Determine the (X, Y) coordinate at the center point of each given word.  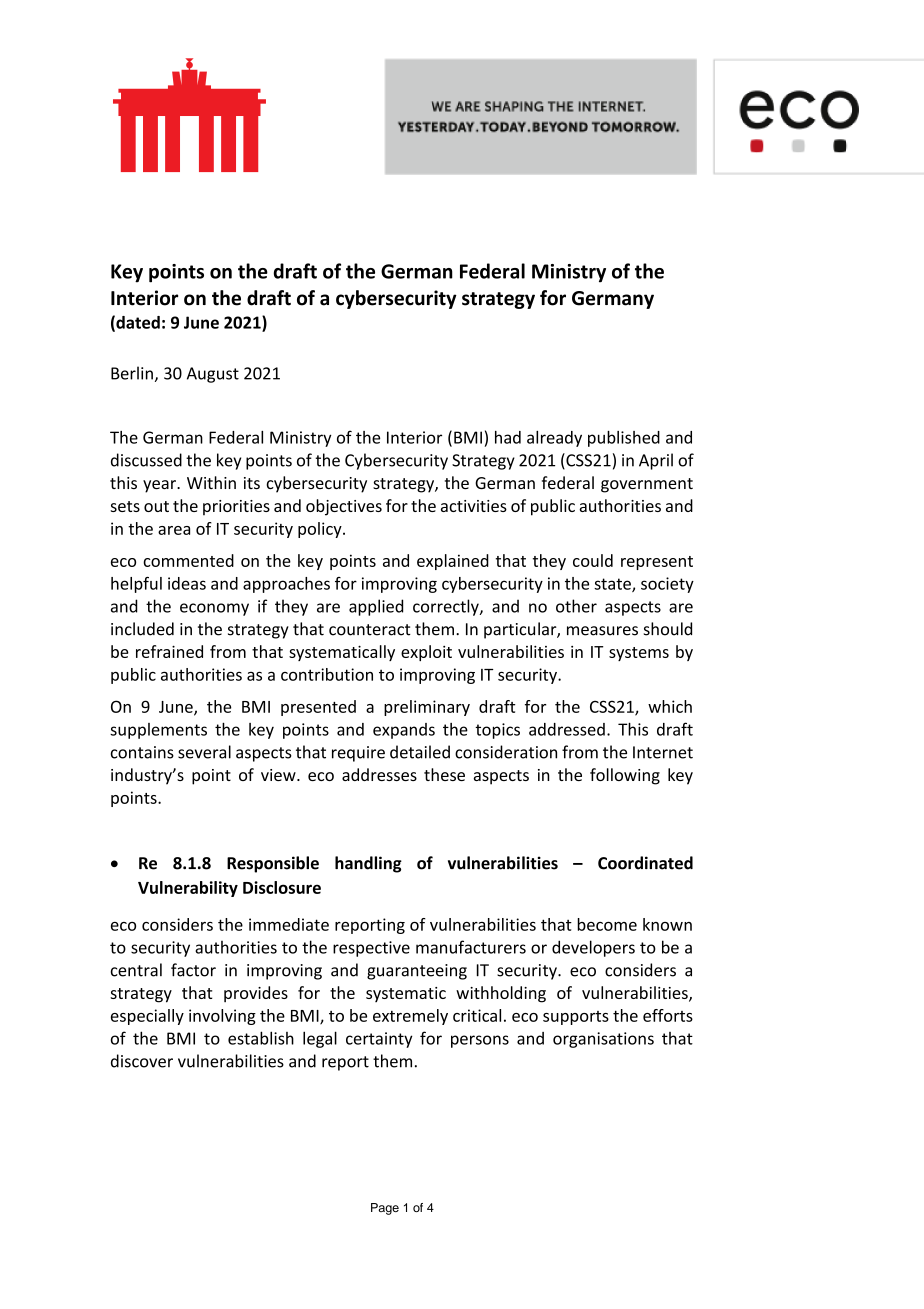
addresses (379, 774)
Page (385, 1209)
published (624, 439)
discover (142, 1061)
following (625, 776)
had (508, 437)
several (204, 752)
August (213, 375)
